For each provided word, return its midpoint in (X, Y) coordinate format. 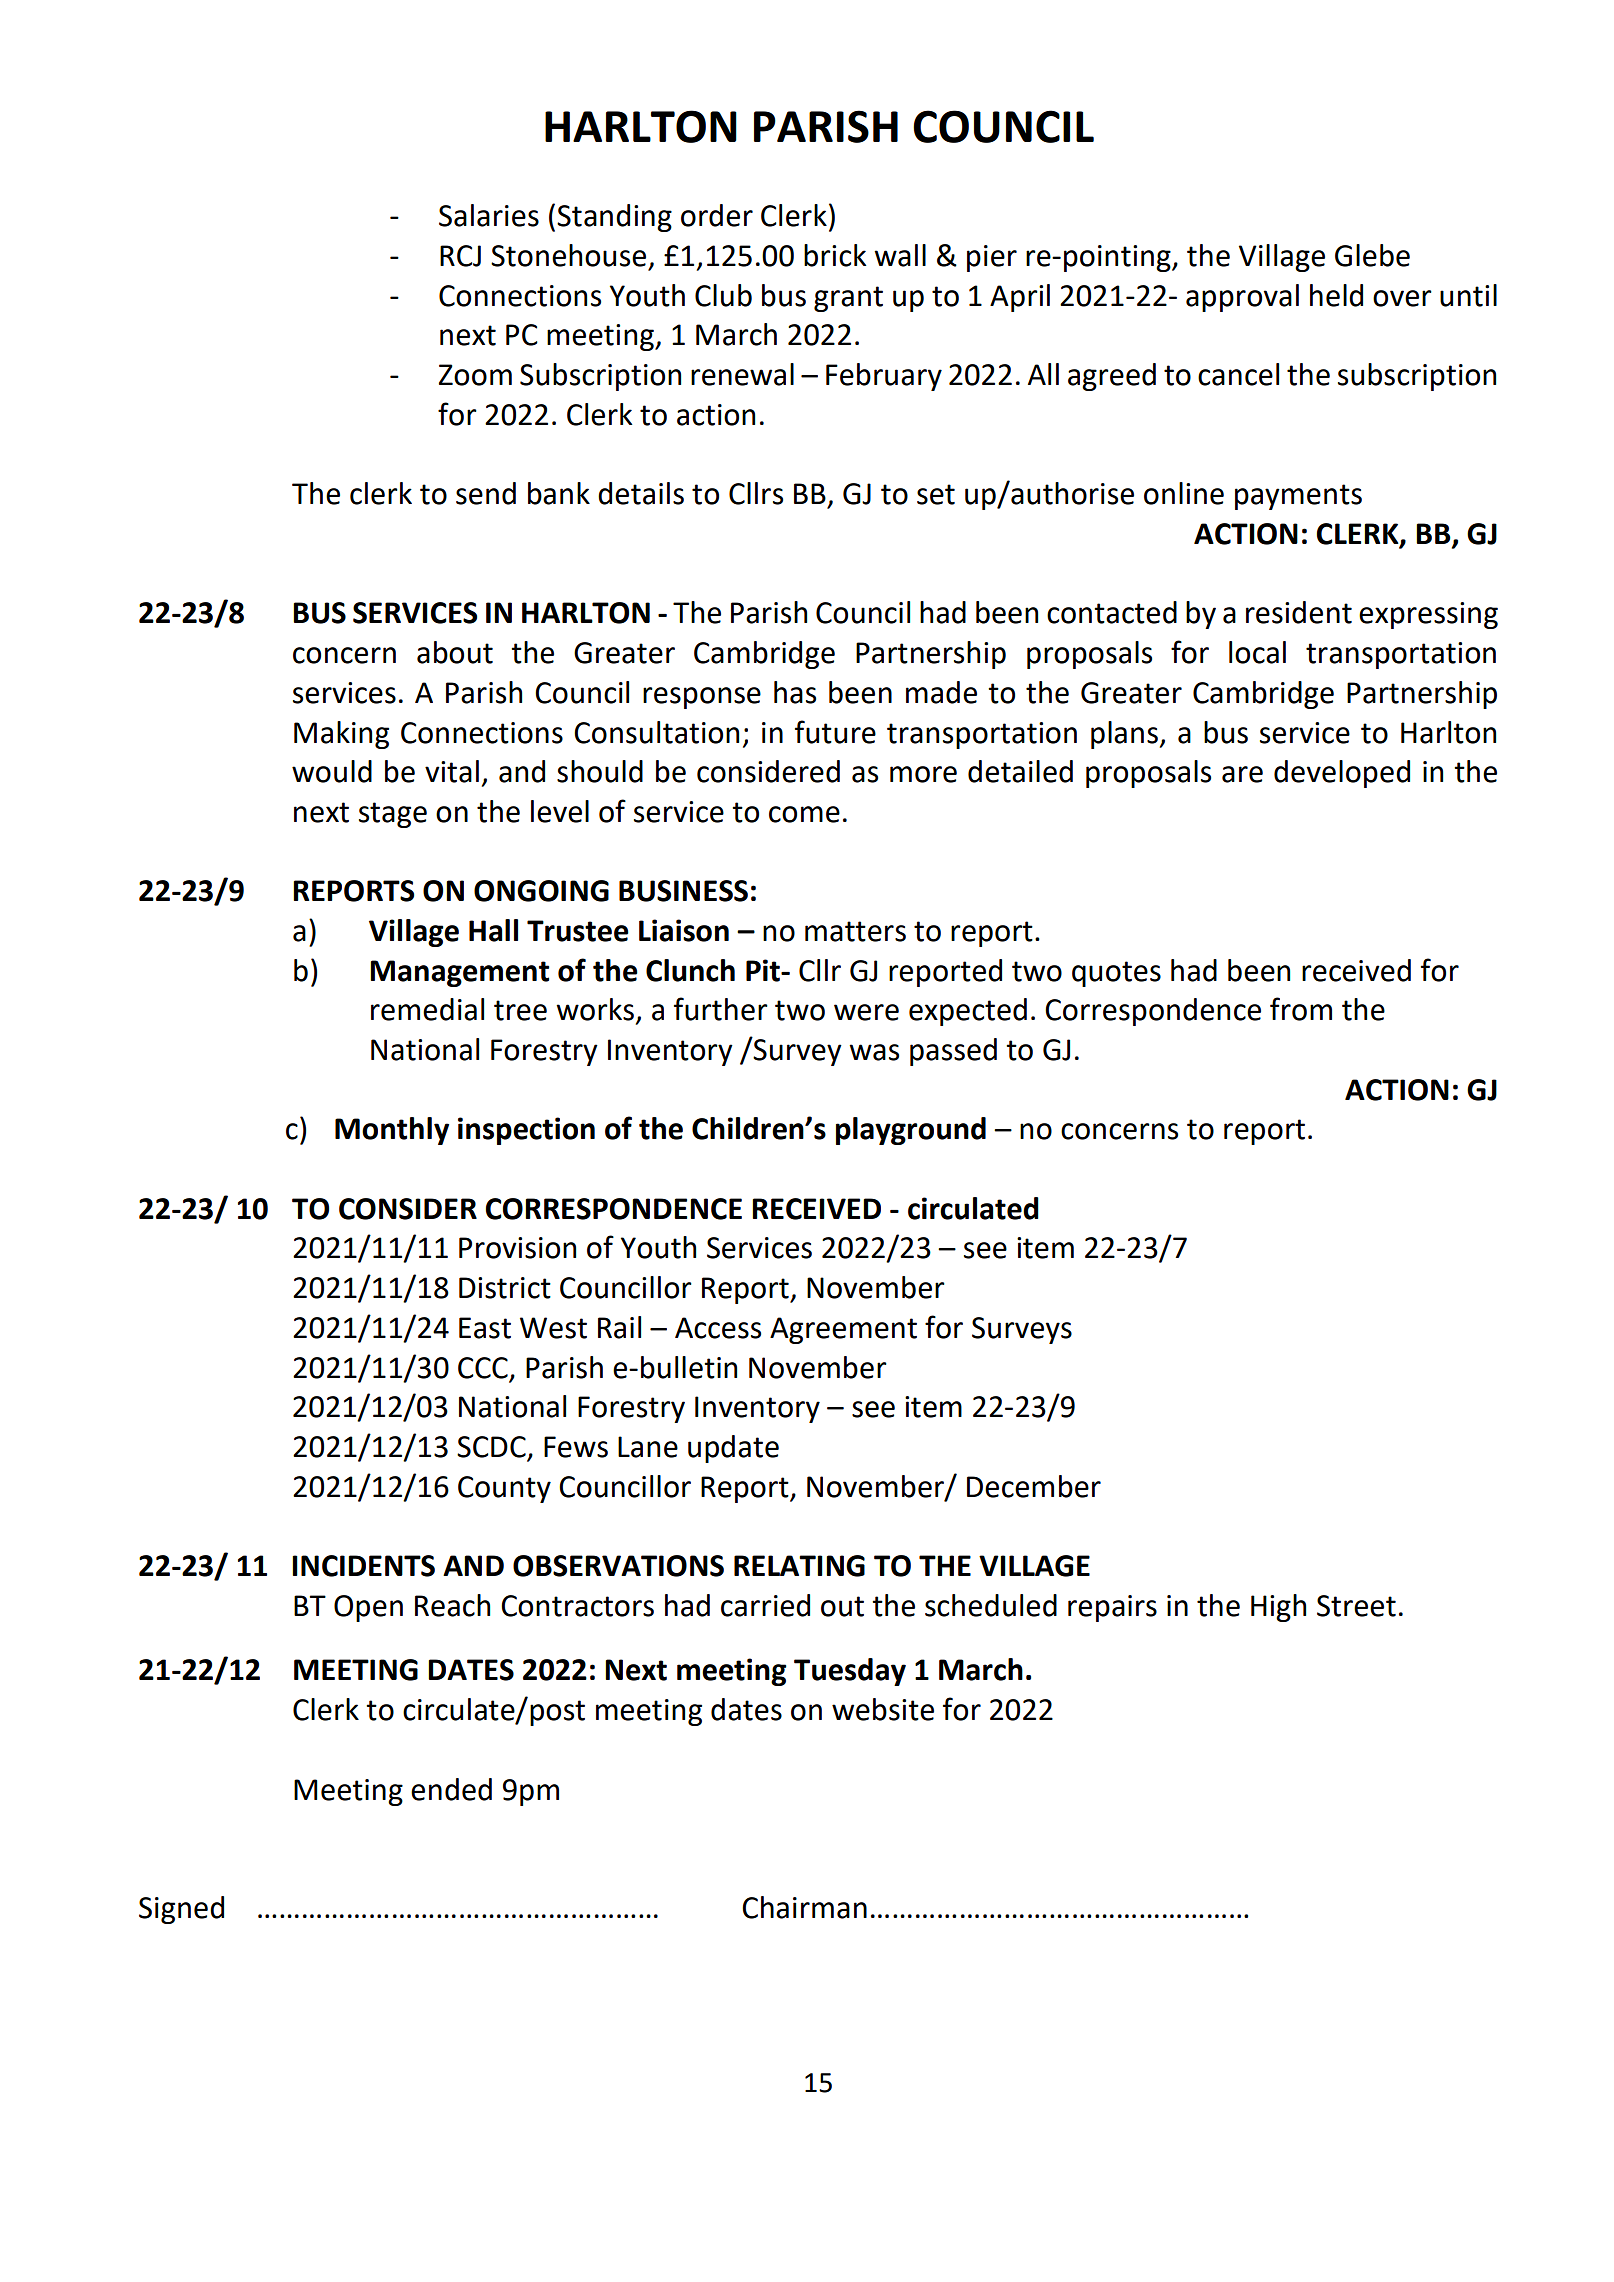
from (1301, 1009)
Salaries (489, 215)
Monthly (392, 1131)
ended (451, 1789)
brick (835, 255)
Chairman (804, 1907)
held (1336, 295)
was (874, 1052)
